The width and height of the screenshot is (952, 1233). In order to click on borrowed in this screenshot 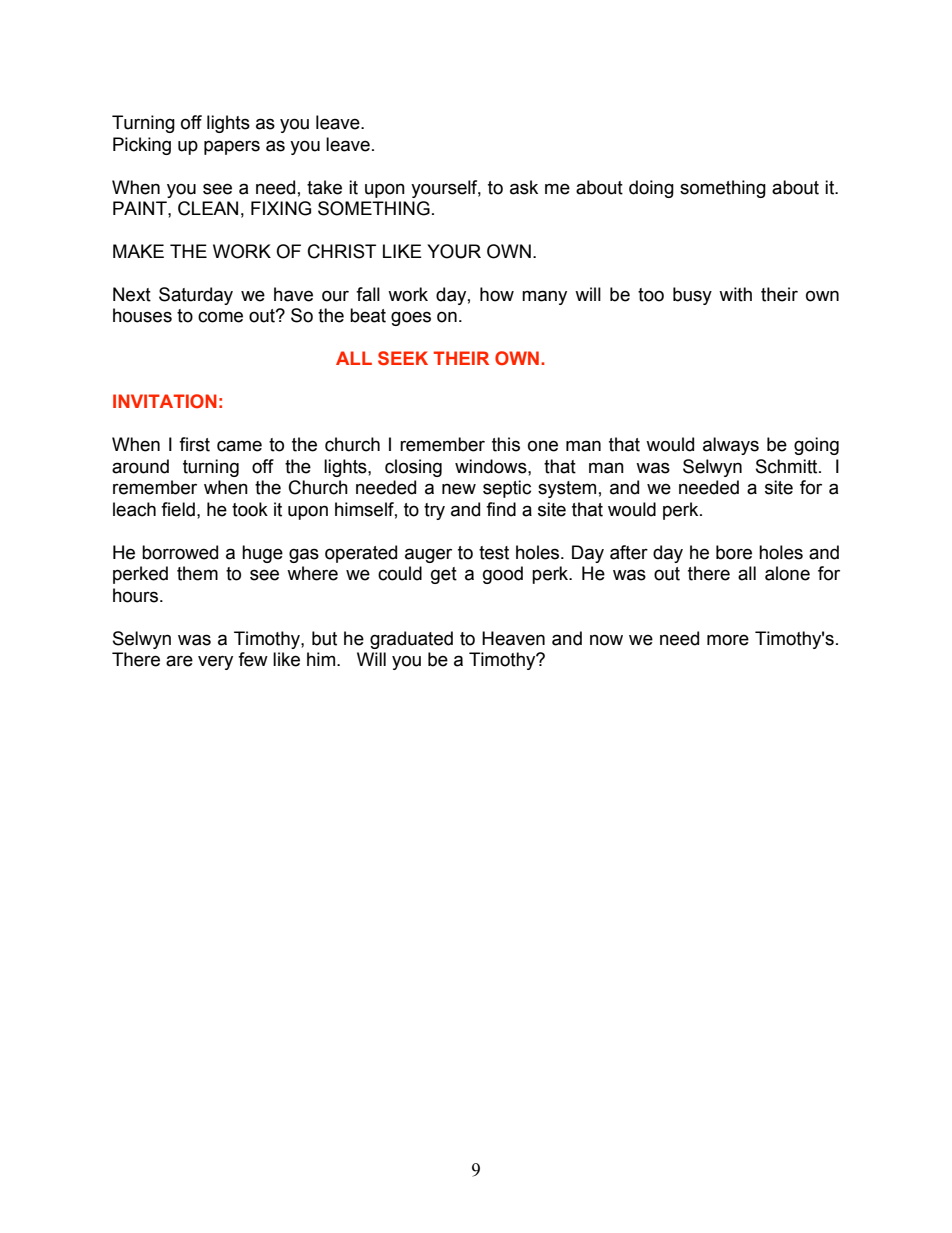, I will do `click(180, 552)`.
